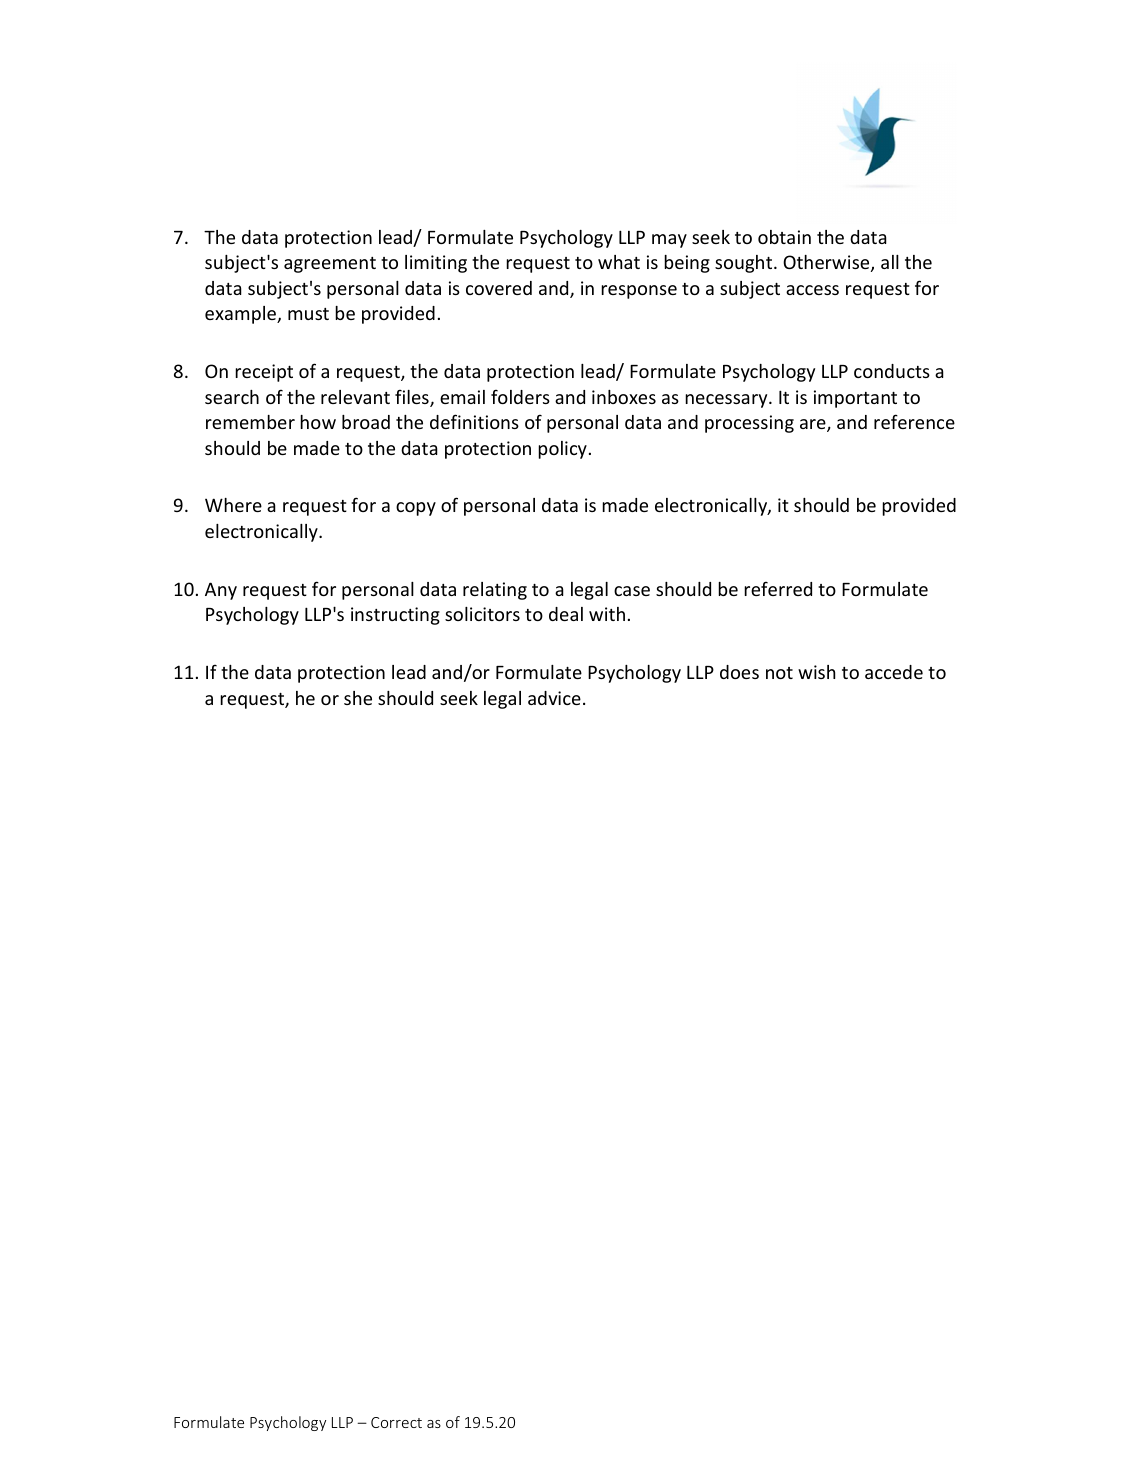 This screenshot has width=1132, height=1465. Describe the element at coordinates (330, 265) in the screenshot. I see `agreement` at that location.
